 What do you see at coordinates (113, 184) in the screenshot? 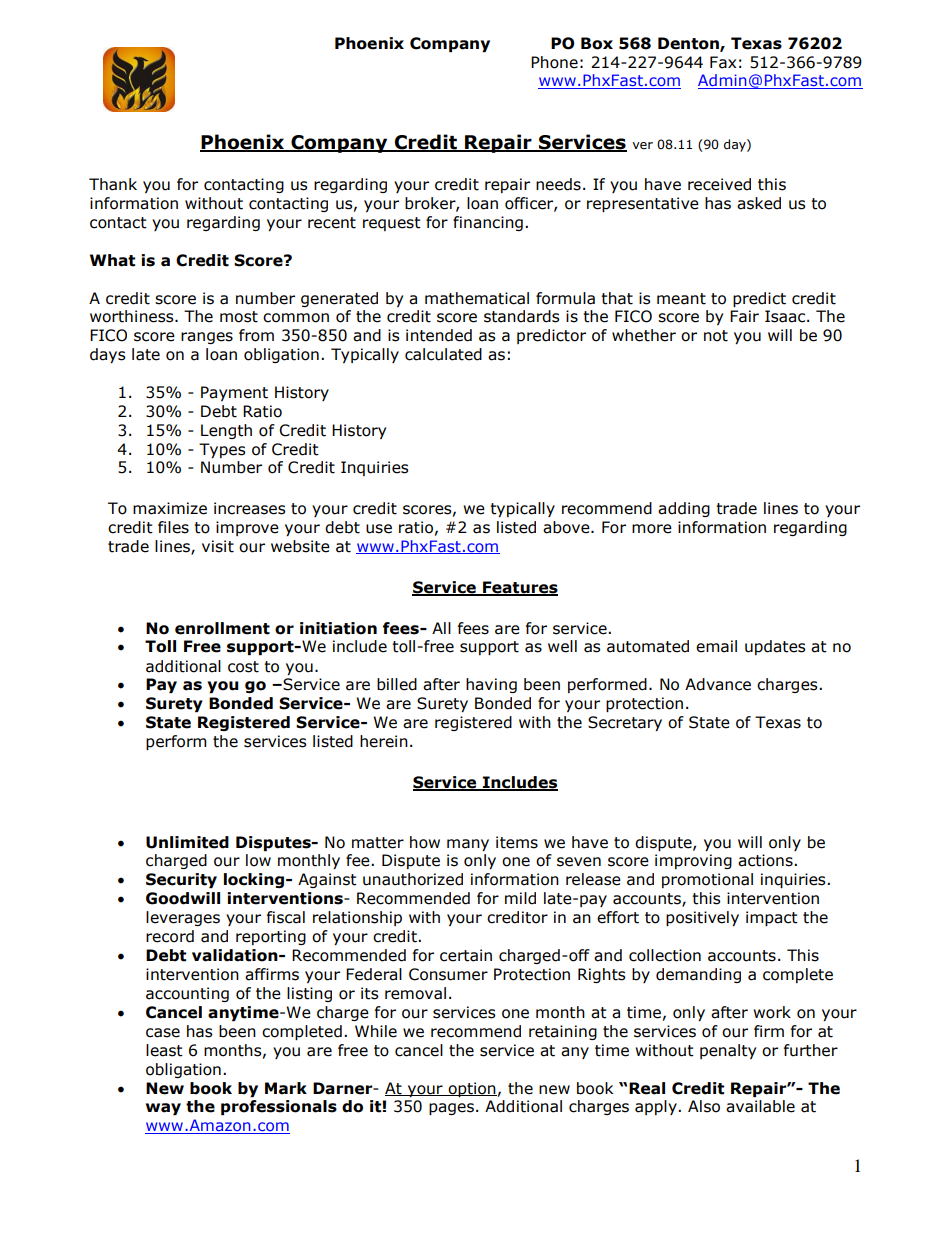
I see `Thank` at bounding box center [113, 184].
